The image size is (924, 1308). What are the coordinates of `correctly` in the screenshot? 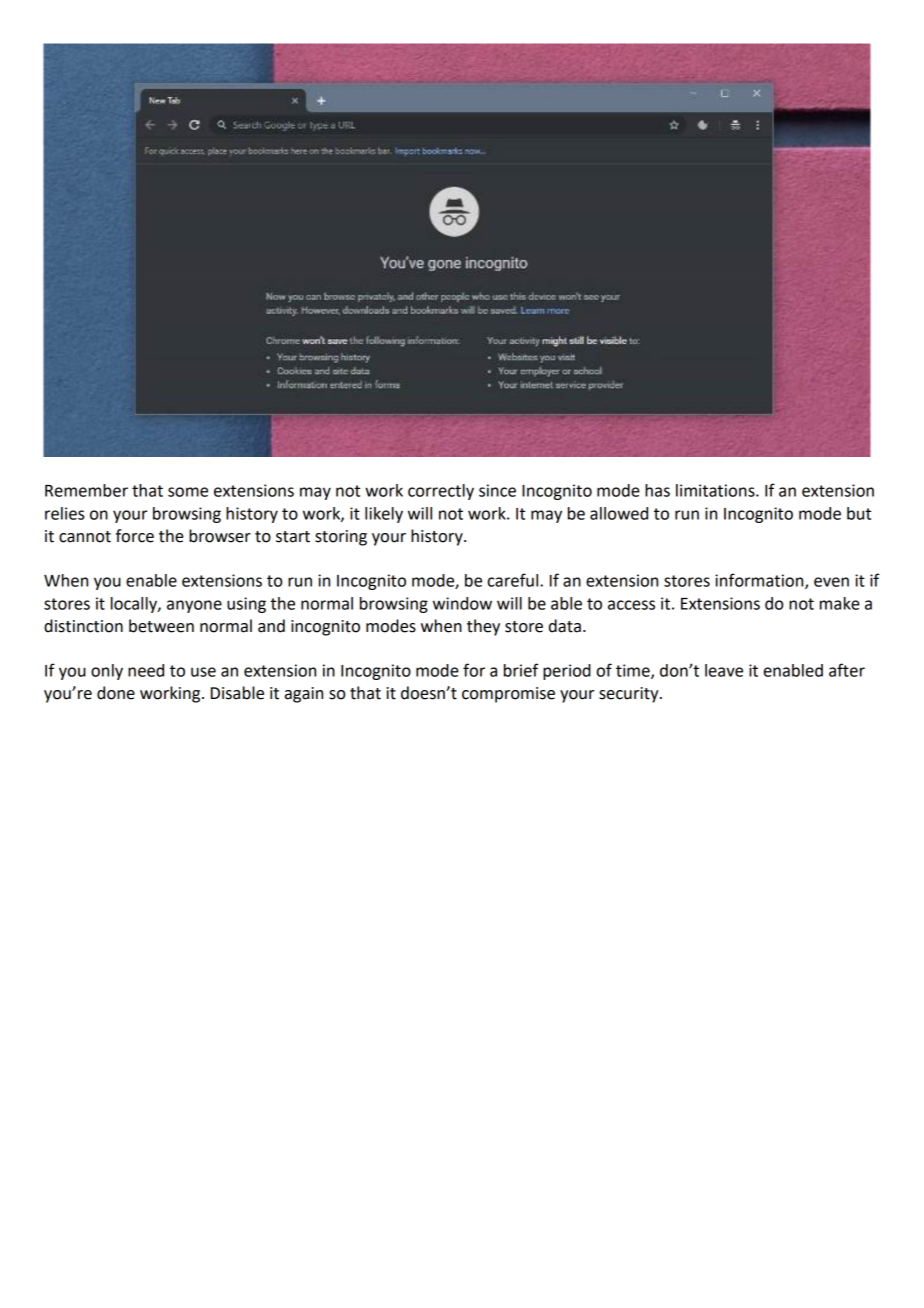 It's located at (441, 492).
